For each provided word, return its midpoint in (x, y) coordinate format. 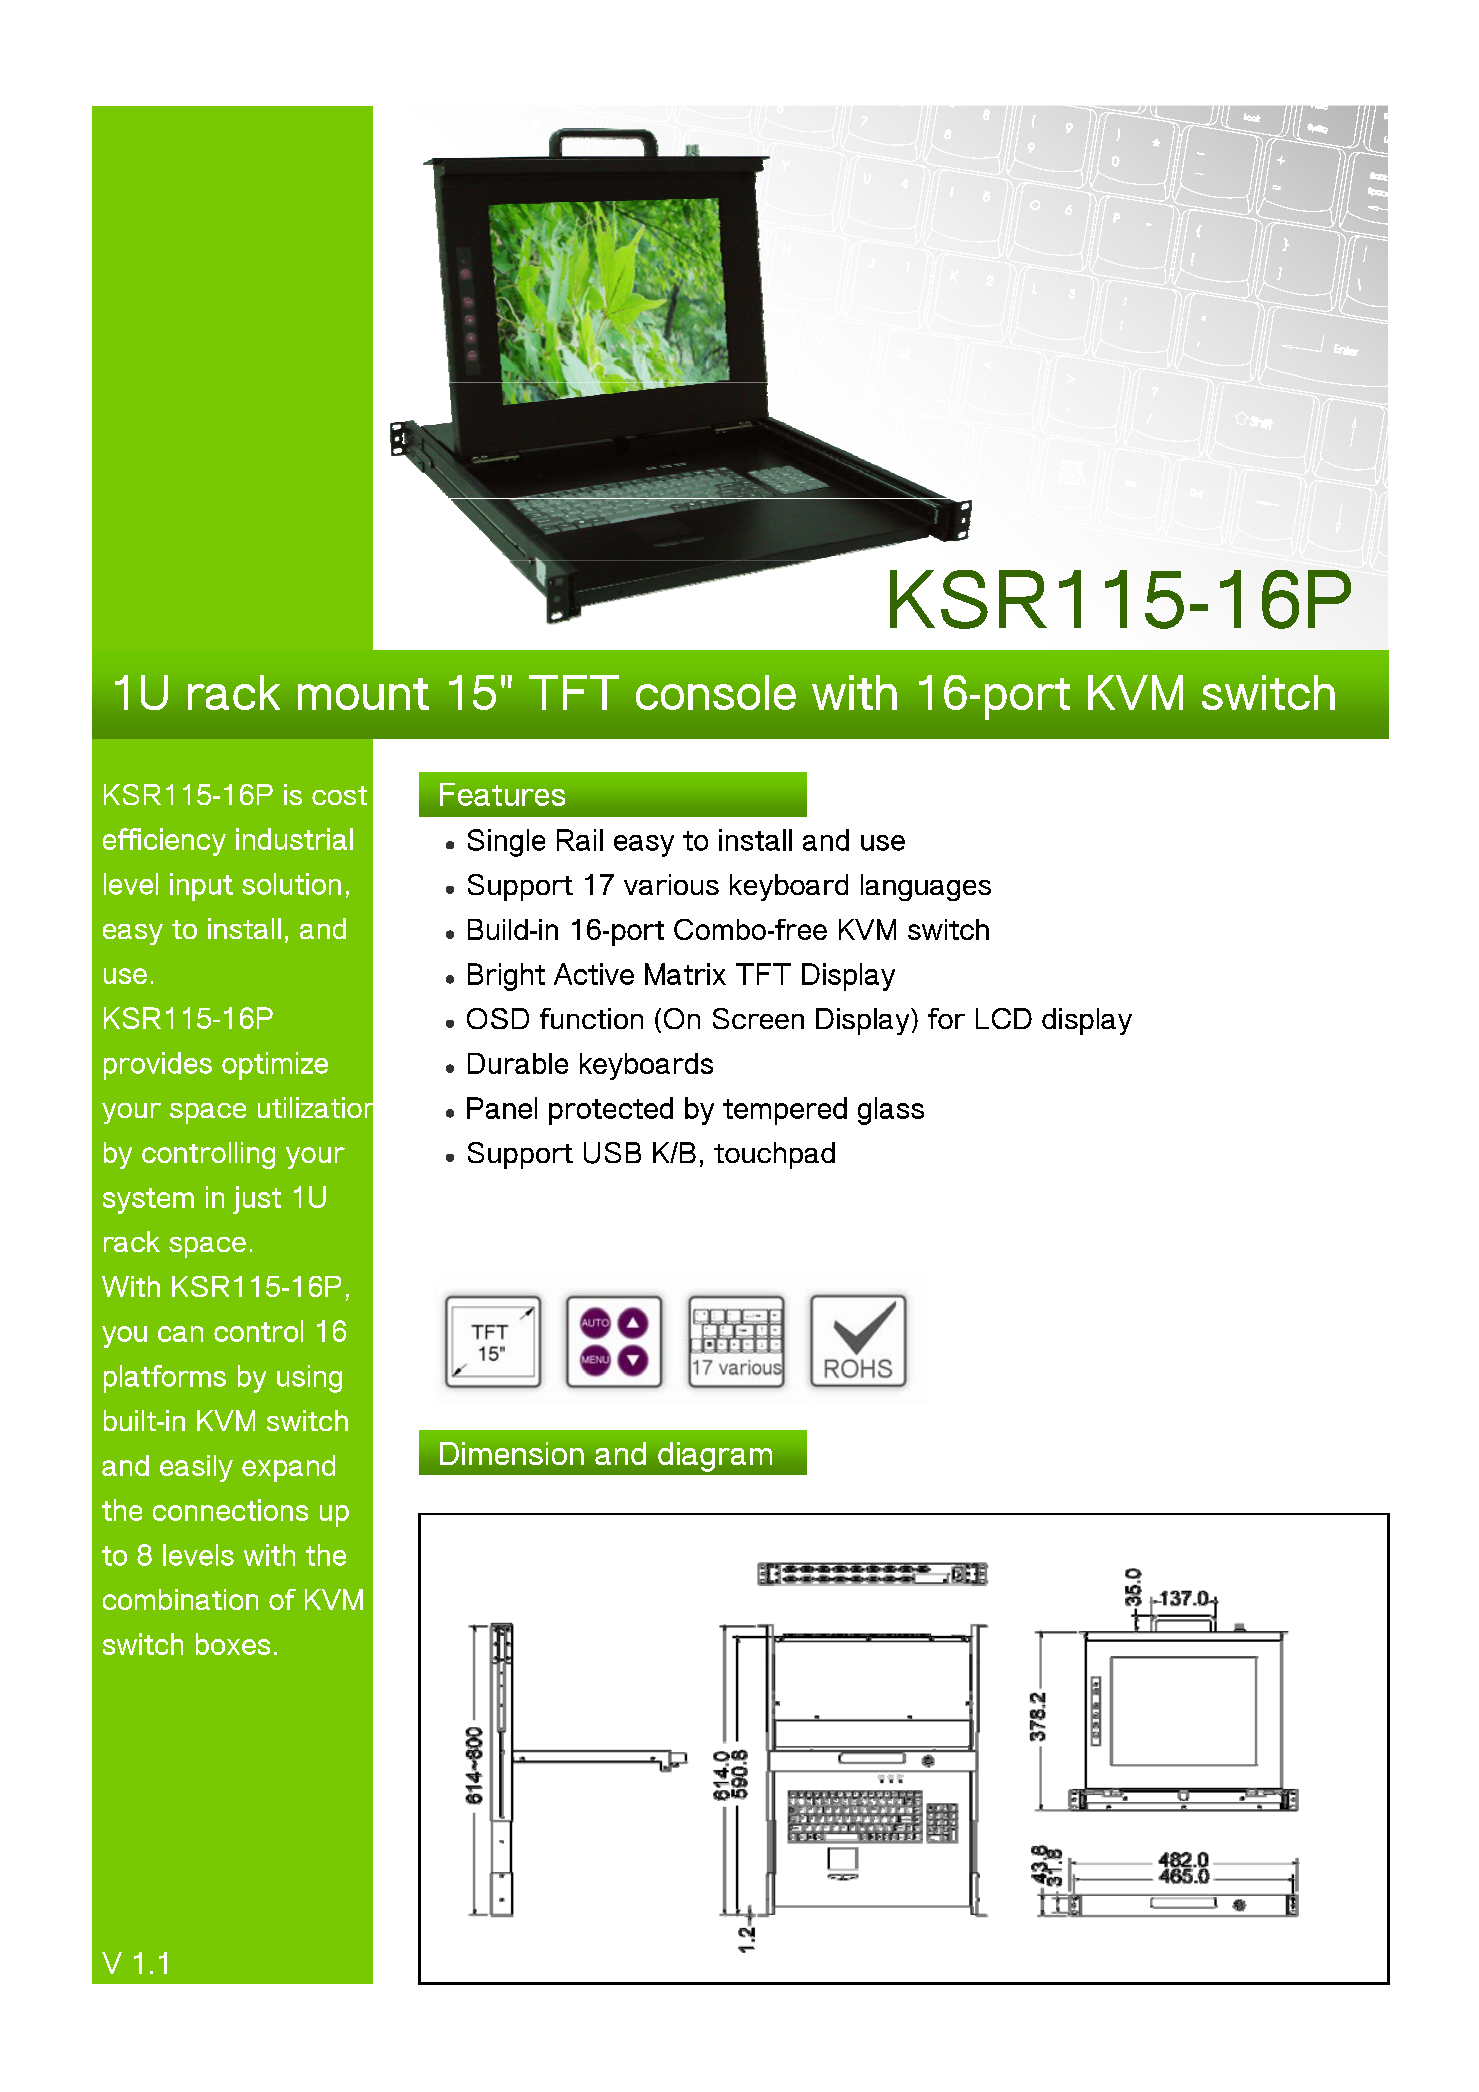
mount (363, 694)
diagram (715, 1457)
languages (926, 887)
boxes (233, 1644)
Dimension (512, 1453)
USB (612, 1153)
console (716, 692)
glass (891, 1111)
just (257, 1200)
